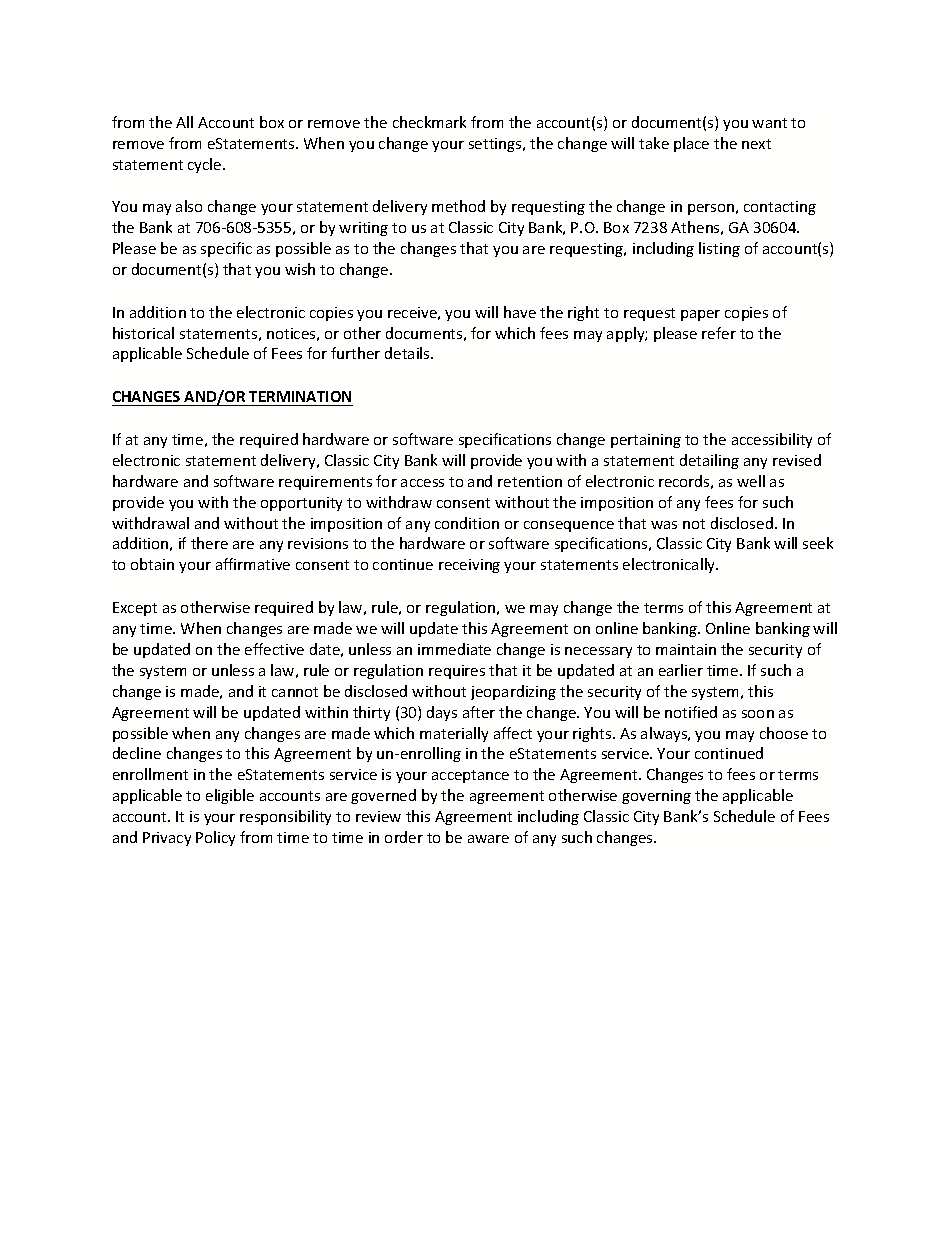  I want to click on checkmark, so click(429, 122).
